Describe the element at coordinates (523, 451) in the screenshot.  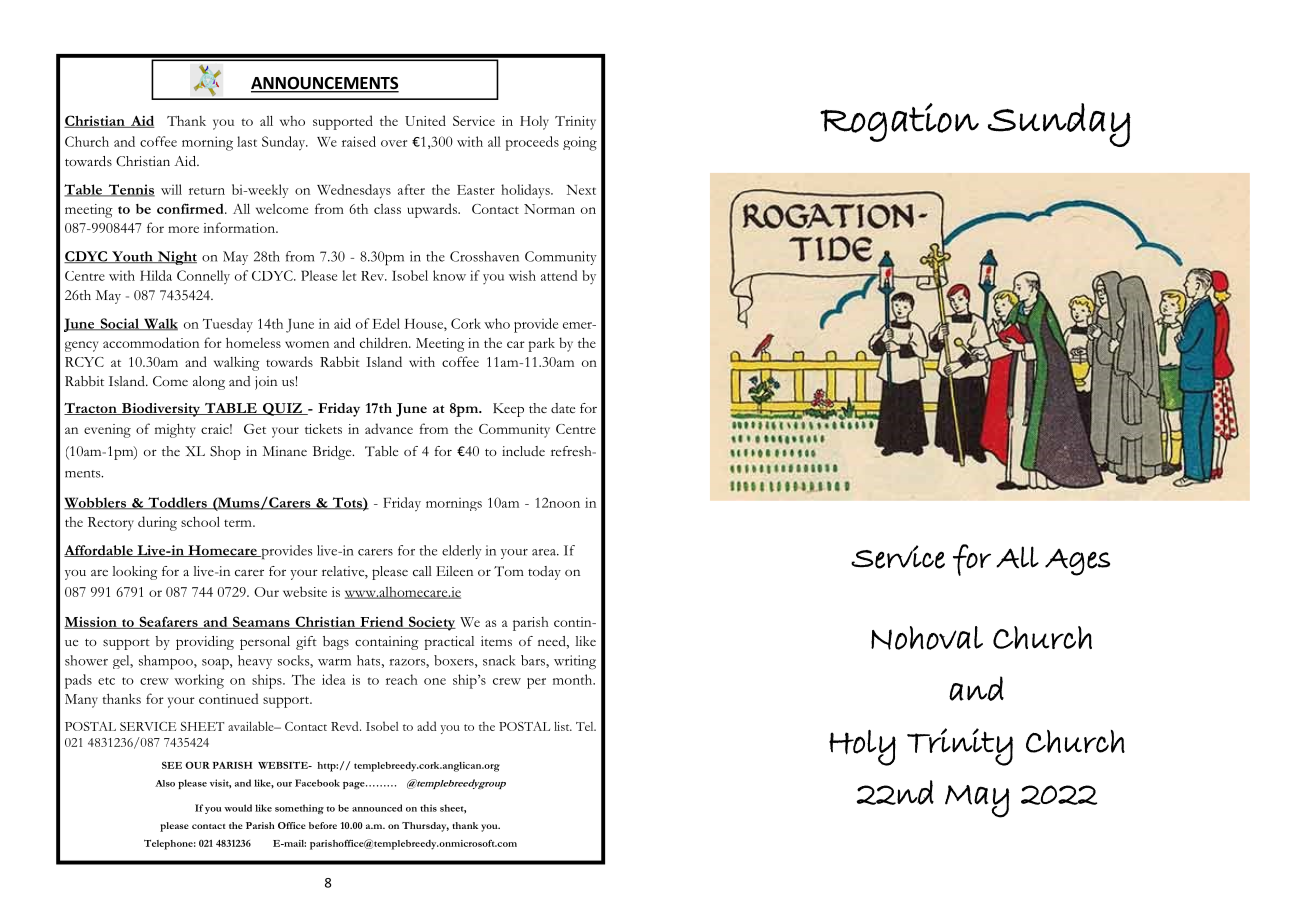
I see `include` at that location.
